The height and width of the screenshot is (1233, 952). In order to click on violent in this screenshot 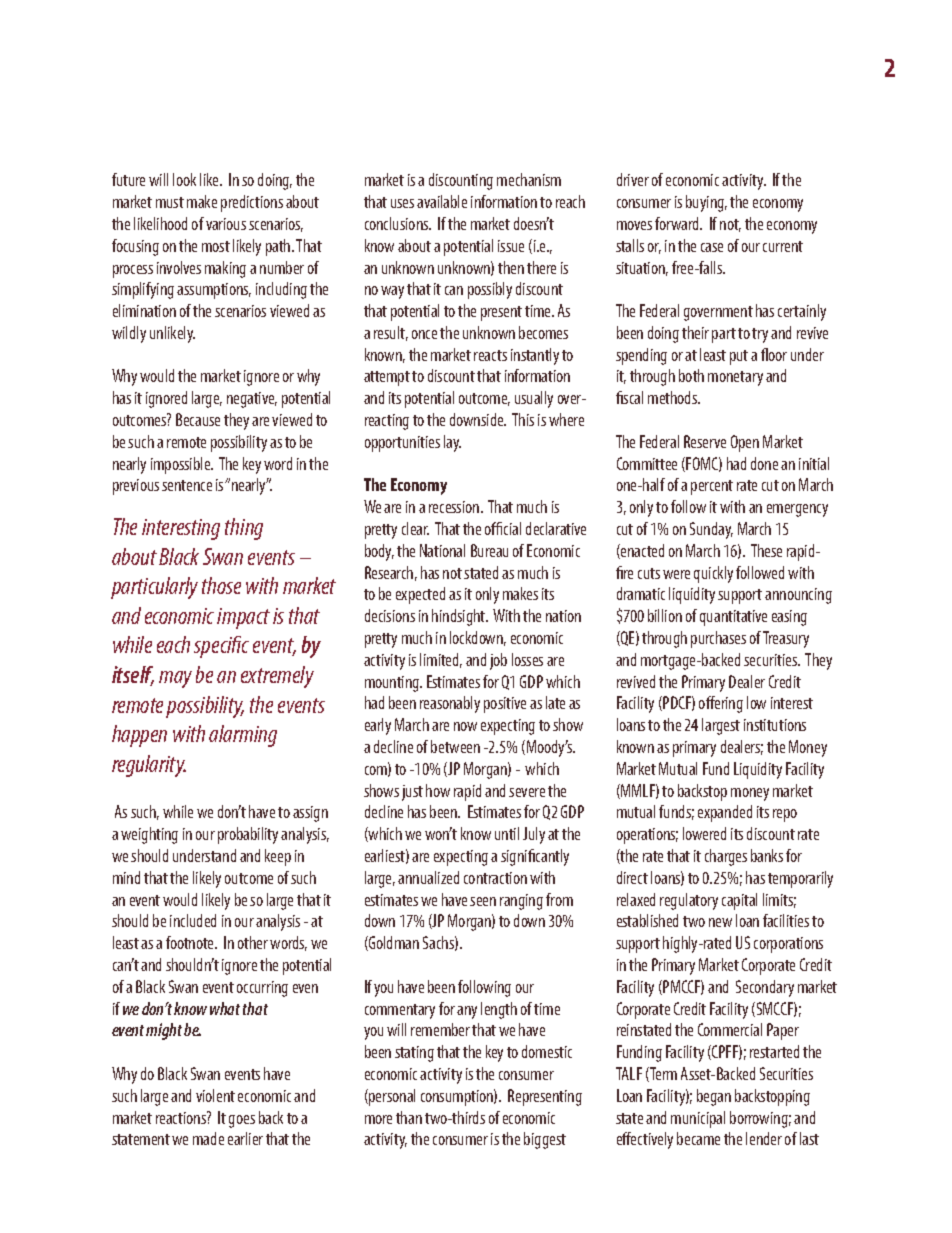, I will do `click(215, 1095)`.
